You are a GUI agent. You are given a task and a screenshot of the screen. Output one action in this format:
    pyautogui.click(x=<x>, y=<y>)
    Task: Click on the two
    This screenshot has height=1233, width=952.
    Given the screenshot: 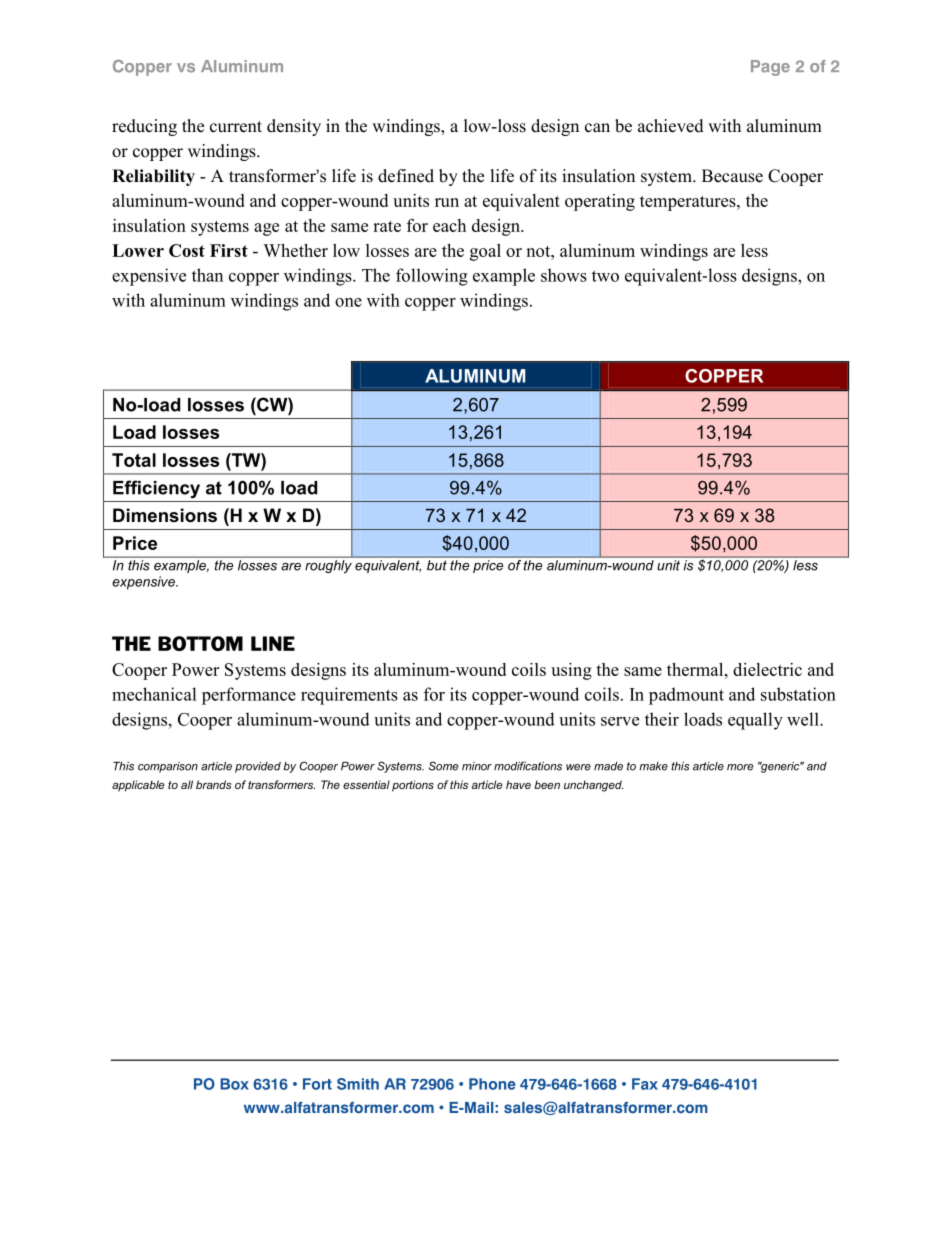 What is the action you would take?
    pyautogui.click(x=605, y=276)
